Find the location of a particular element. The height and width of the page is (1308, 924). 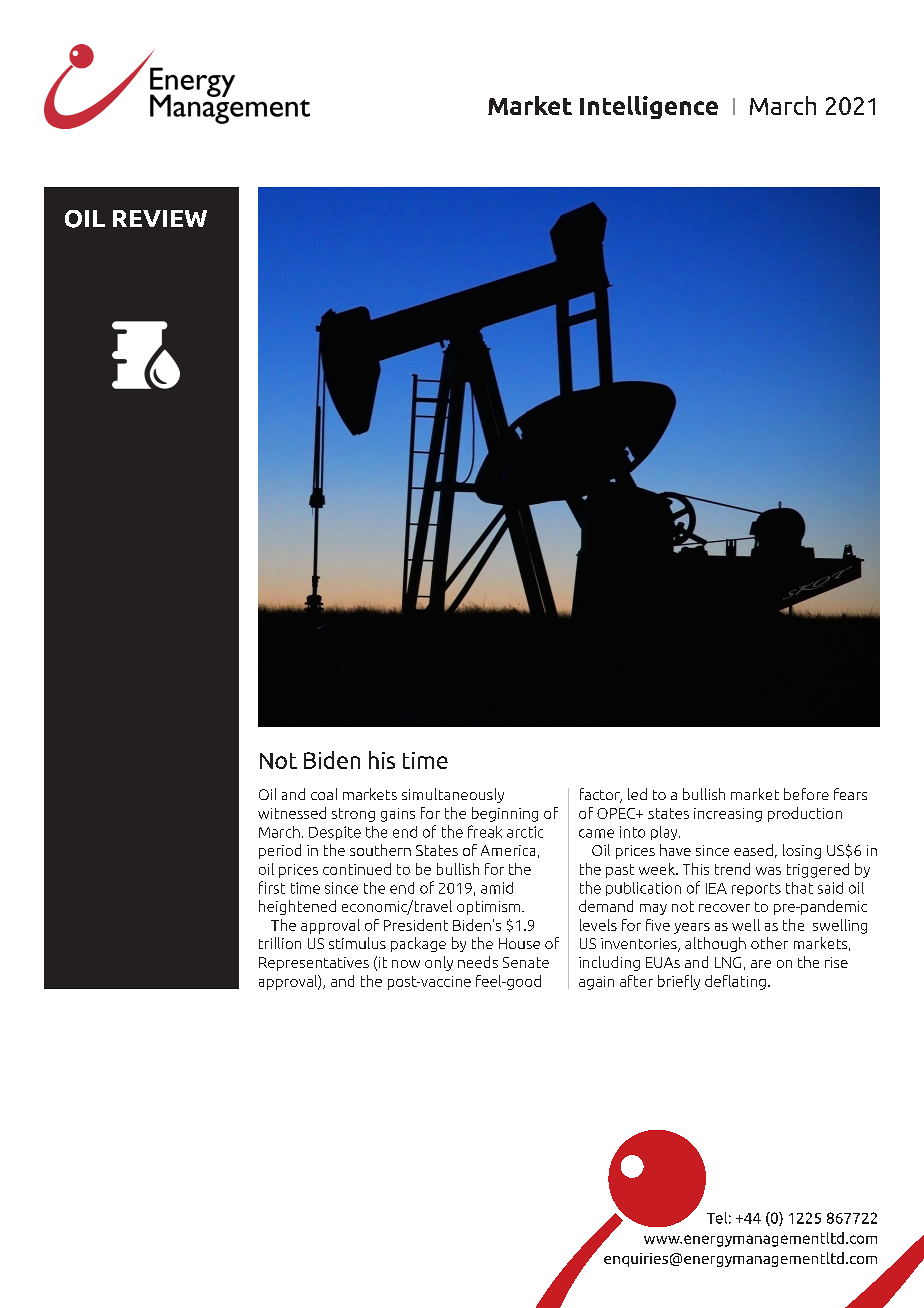

production is located at coordinates (805, 814).
